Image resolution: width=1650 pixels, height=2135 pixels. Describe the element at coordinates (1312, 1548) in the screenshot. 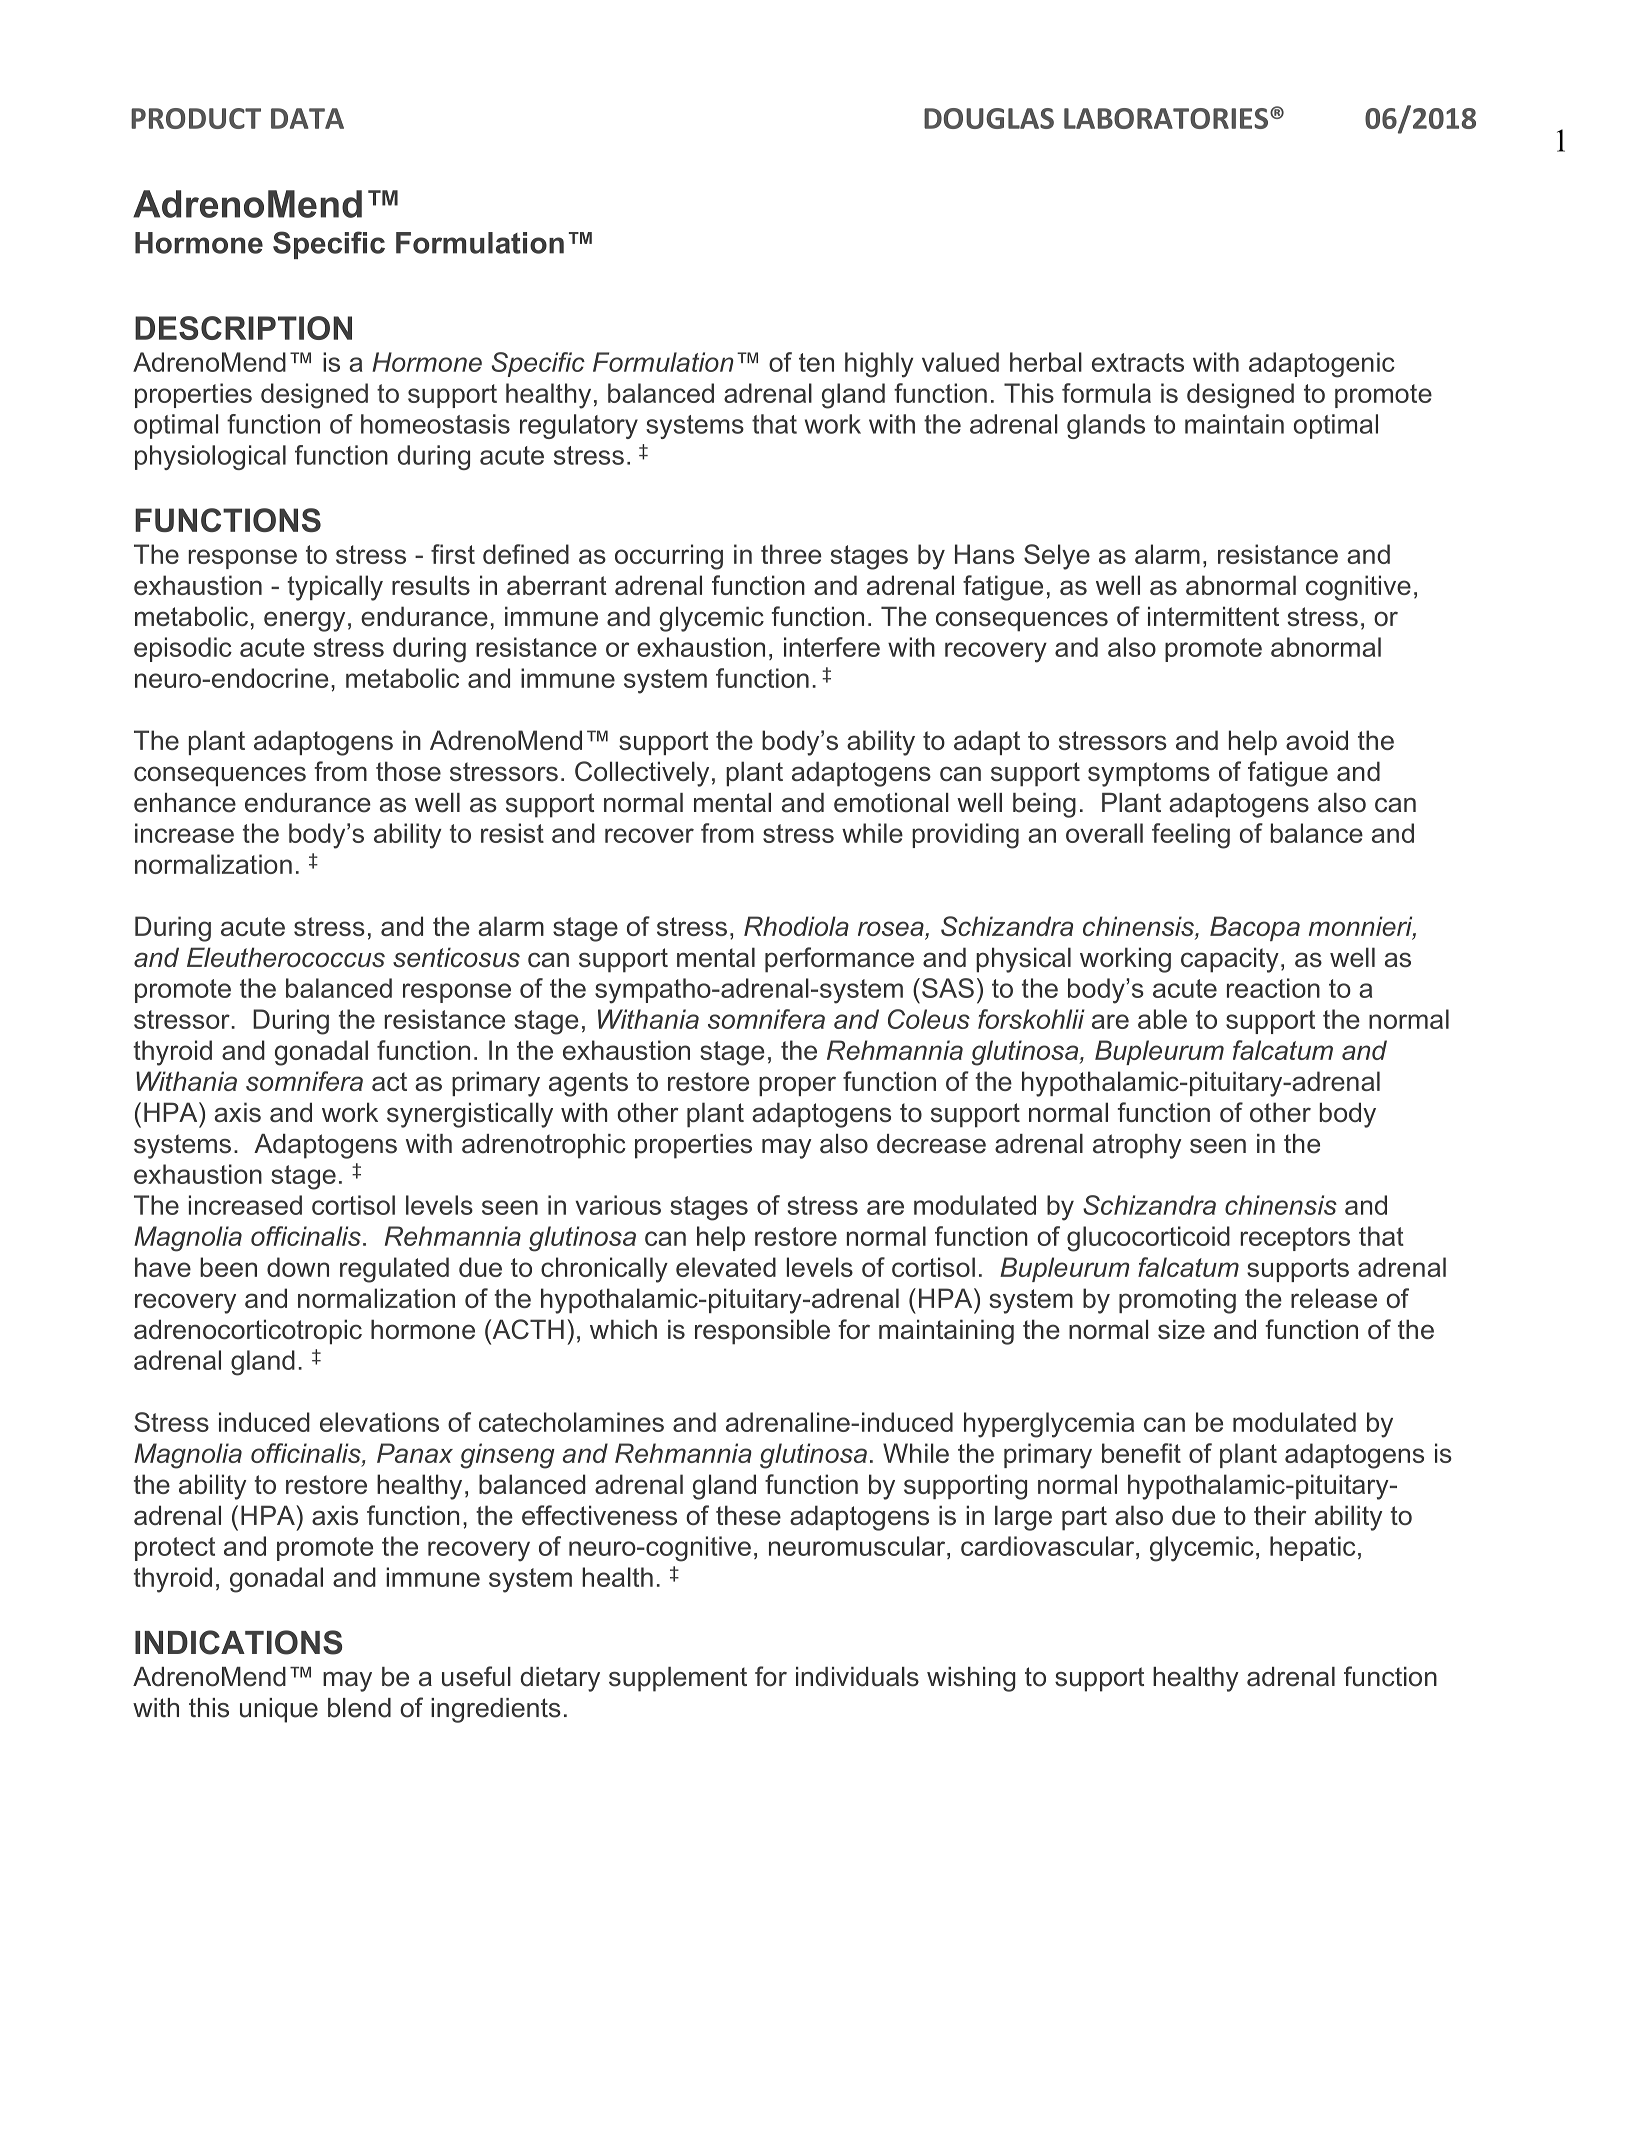

I see `hepatic` at that location.
